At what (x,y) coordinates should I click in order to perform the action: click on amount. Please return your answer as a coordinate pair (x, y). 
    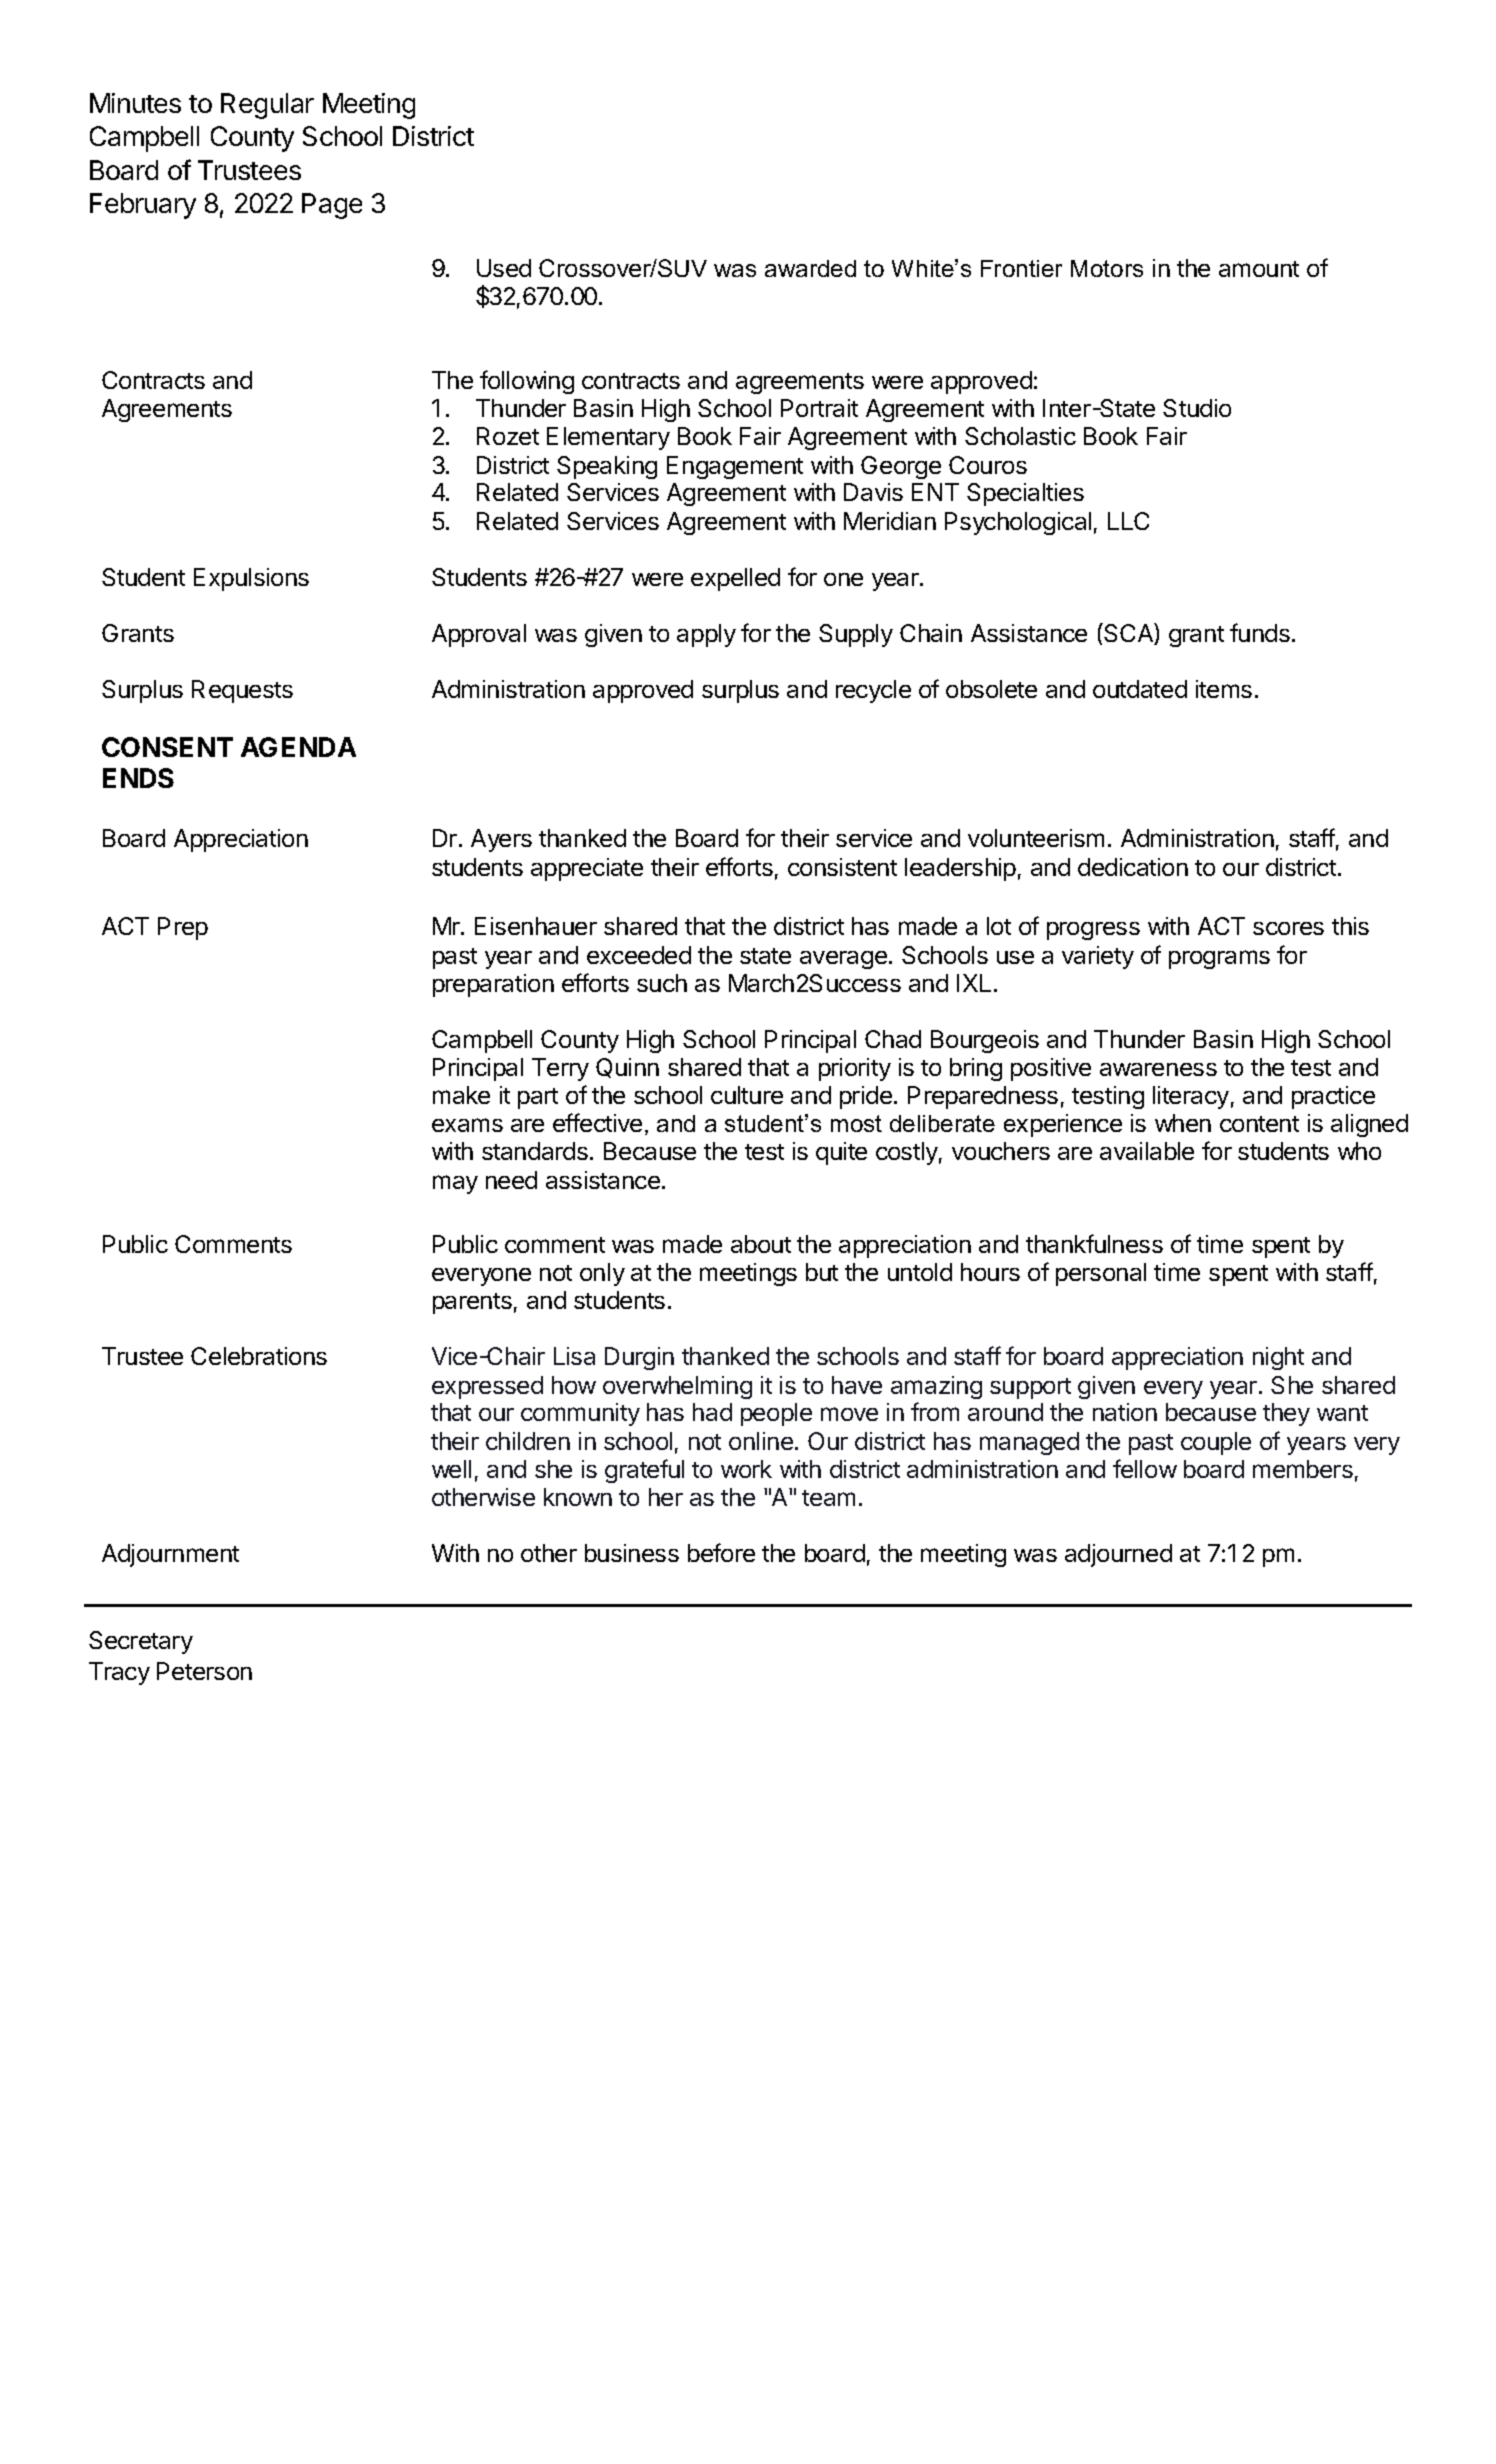
    Looking at the image, I should click on (1259, 269).
